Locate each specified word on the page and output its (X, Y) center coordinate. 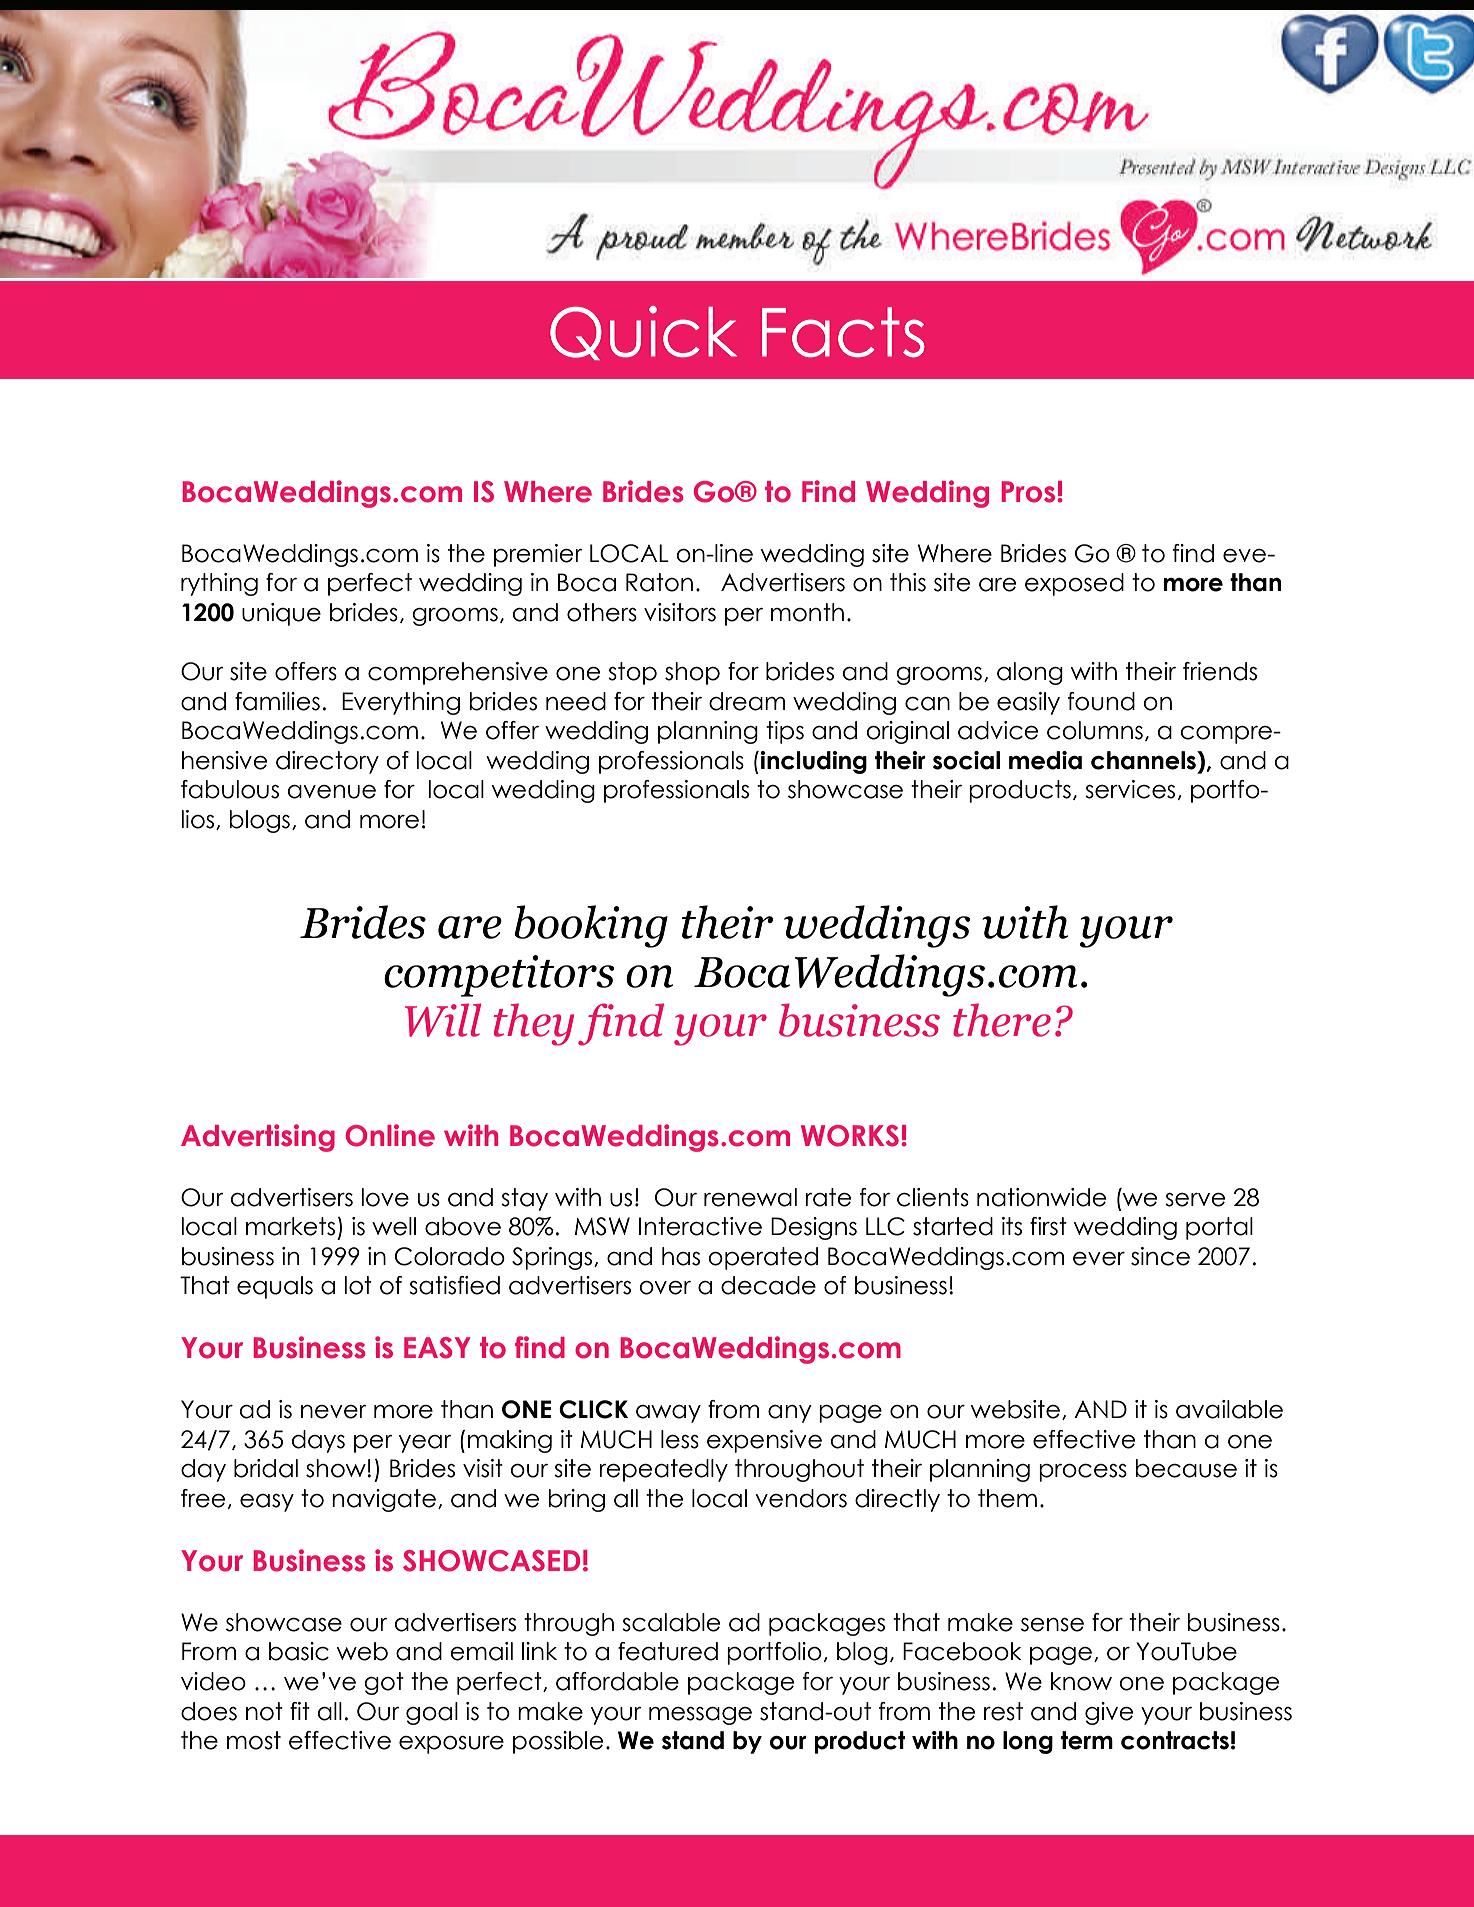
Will (443, 1020)
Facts (843, 332)
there (1002, 1020)
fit (300, 1711)
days (318, 1441)
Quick (643, 333)
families (277, 701)
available (1229, 1409)
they (534, 1024)
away (668, 1414)
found (1101, 701)
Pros (1028, 492)
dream (747, 701)
